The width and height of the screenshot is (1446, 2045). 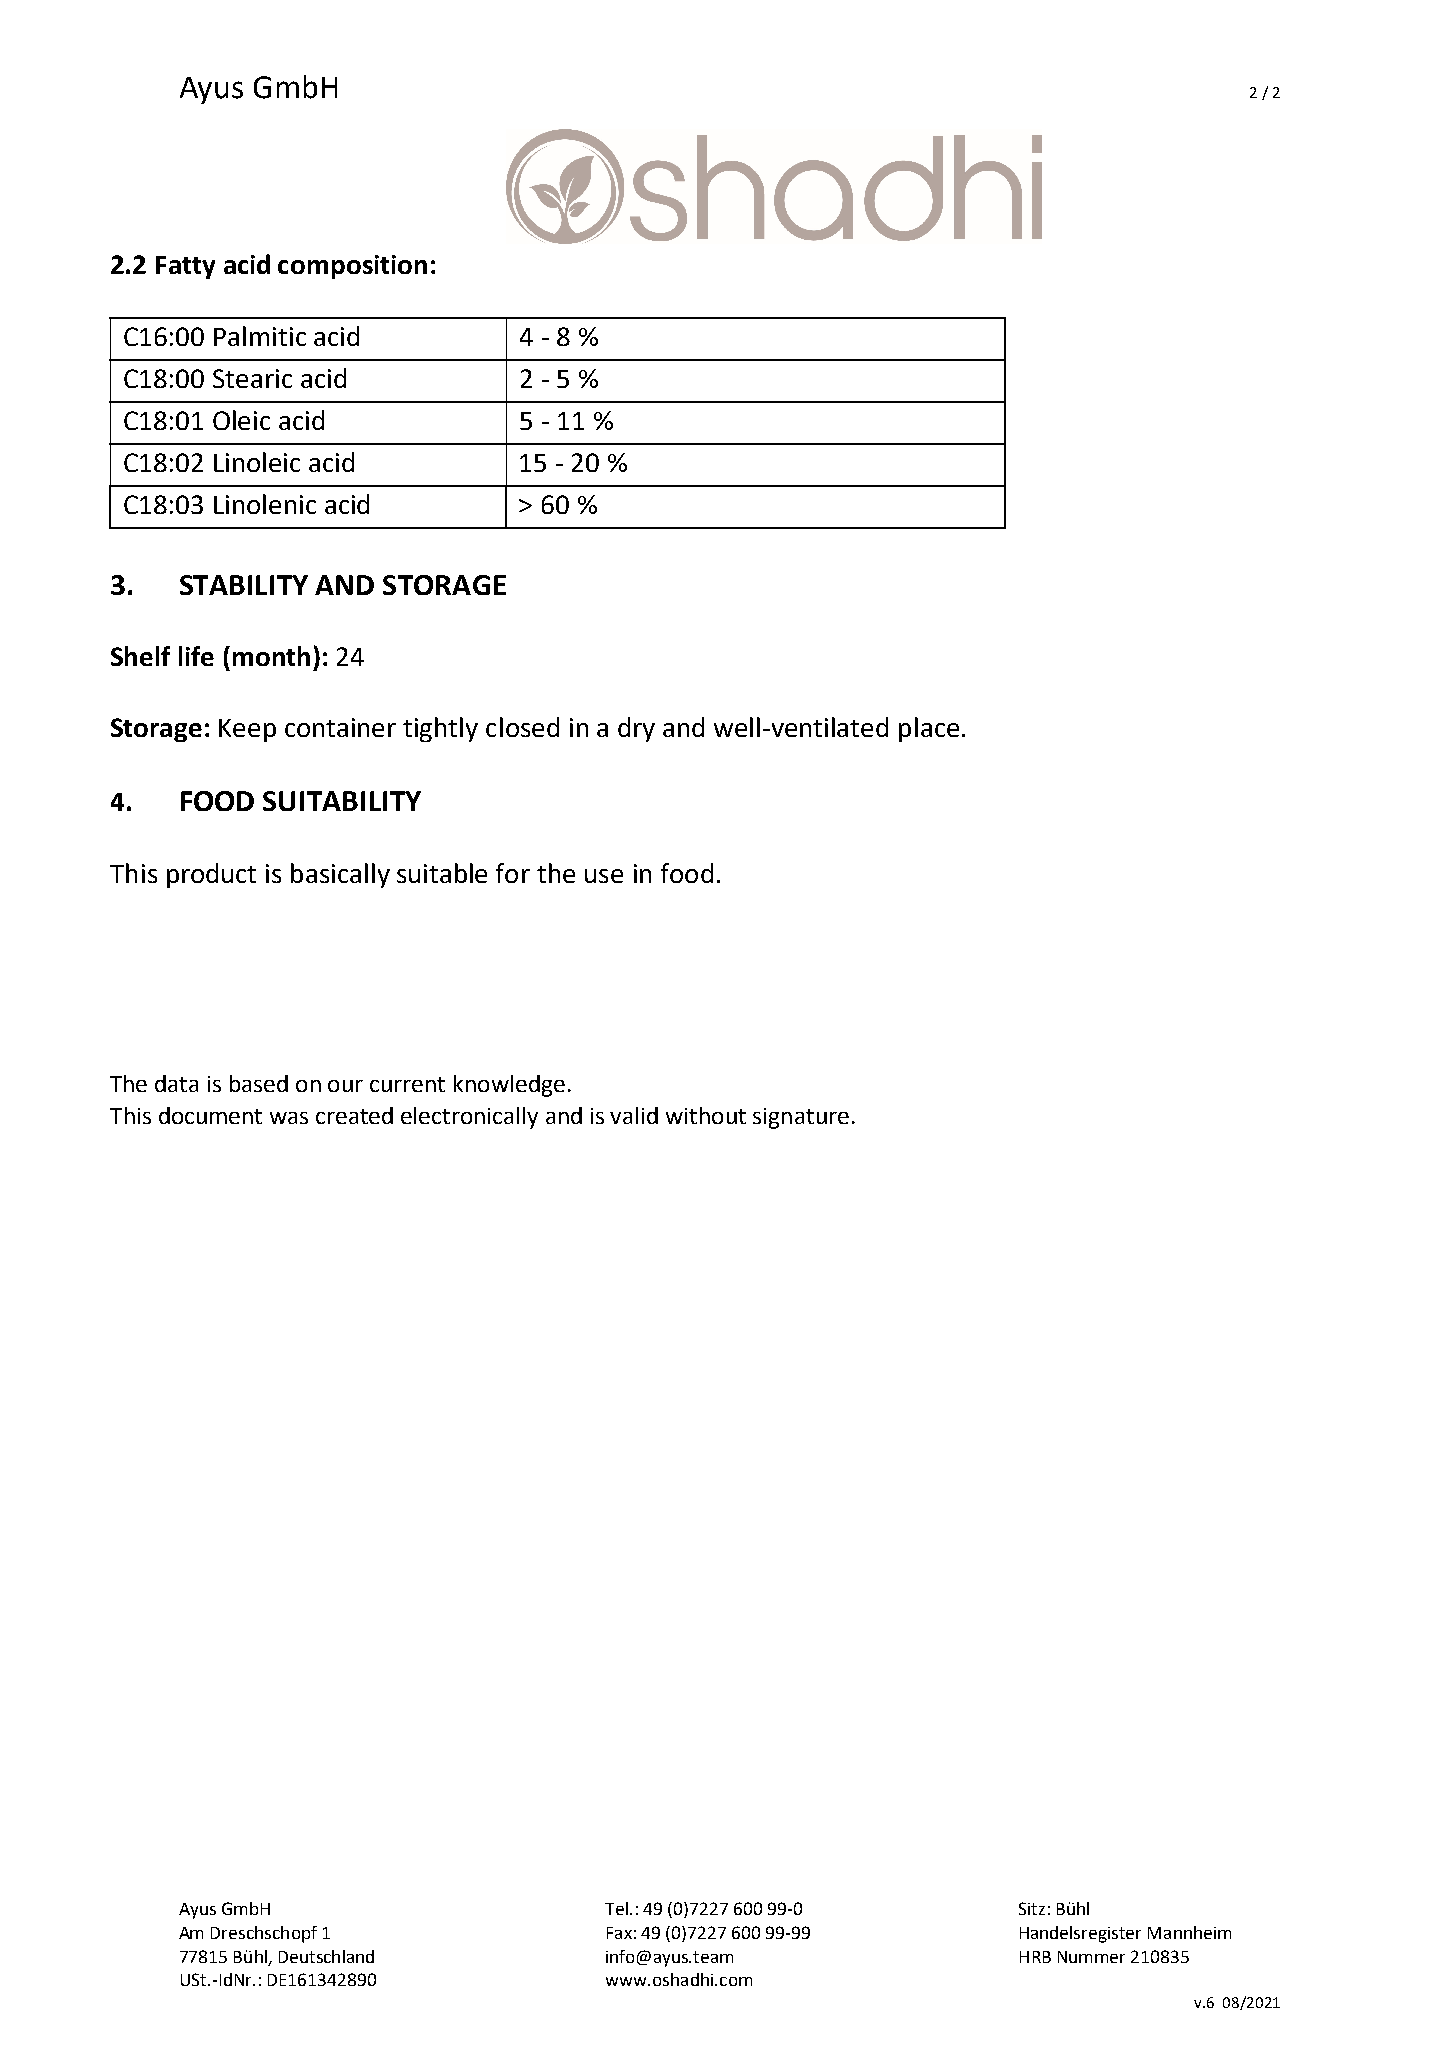 What do you see at coordinates (636, 729) in the screenshot?
I see `dry` at bounding box center [636, 729].
